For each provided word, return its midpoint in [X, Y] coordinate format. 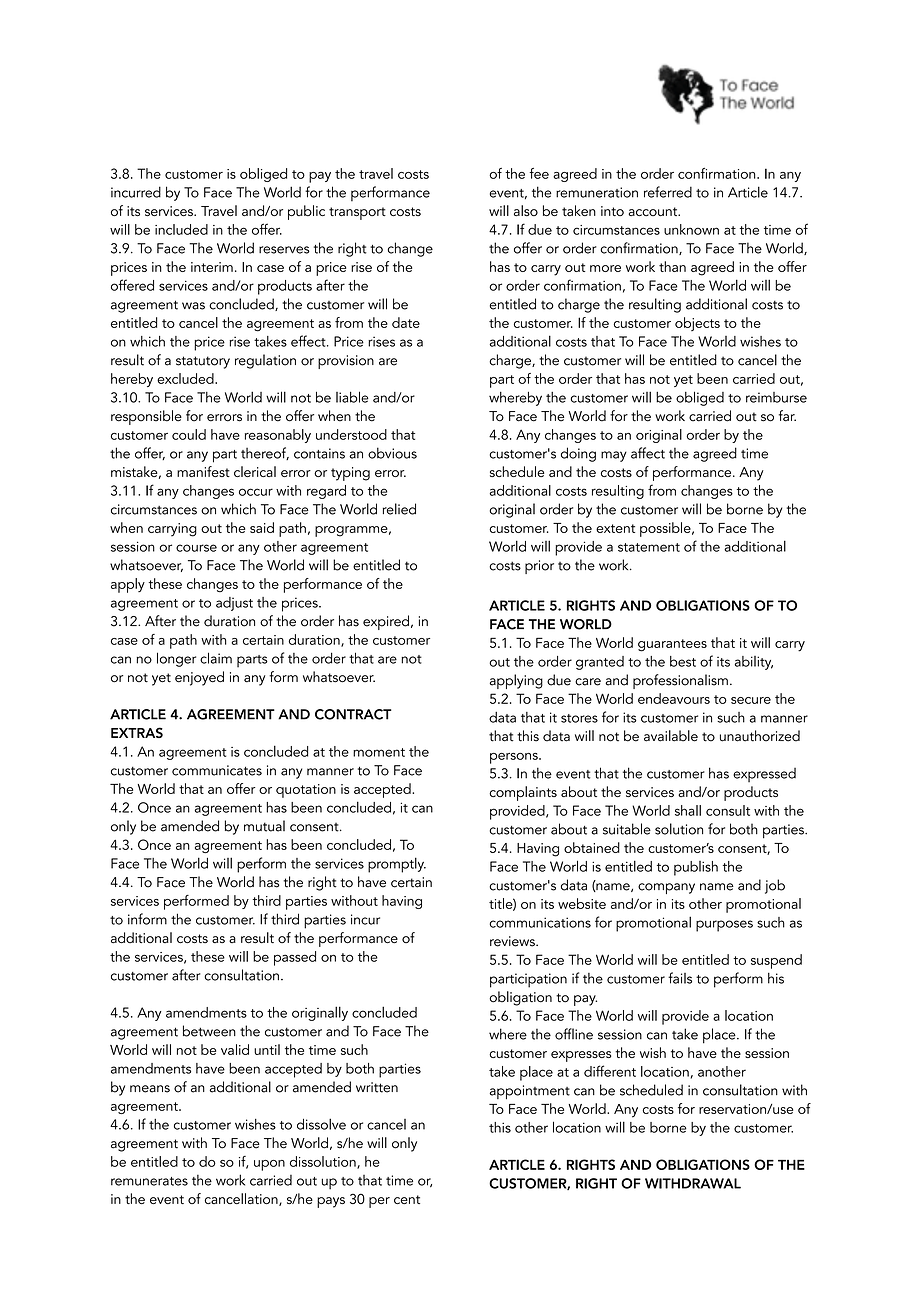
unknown [691, 229]
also [526, 210]
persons [515, 758]
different [610, 1071]
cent [407, 1199]
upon [269, 1165]
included [181, 229]
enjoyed [199, 678]
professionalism [680, 681]
